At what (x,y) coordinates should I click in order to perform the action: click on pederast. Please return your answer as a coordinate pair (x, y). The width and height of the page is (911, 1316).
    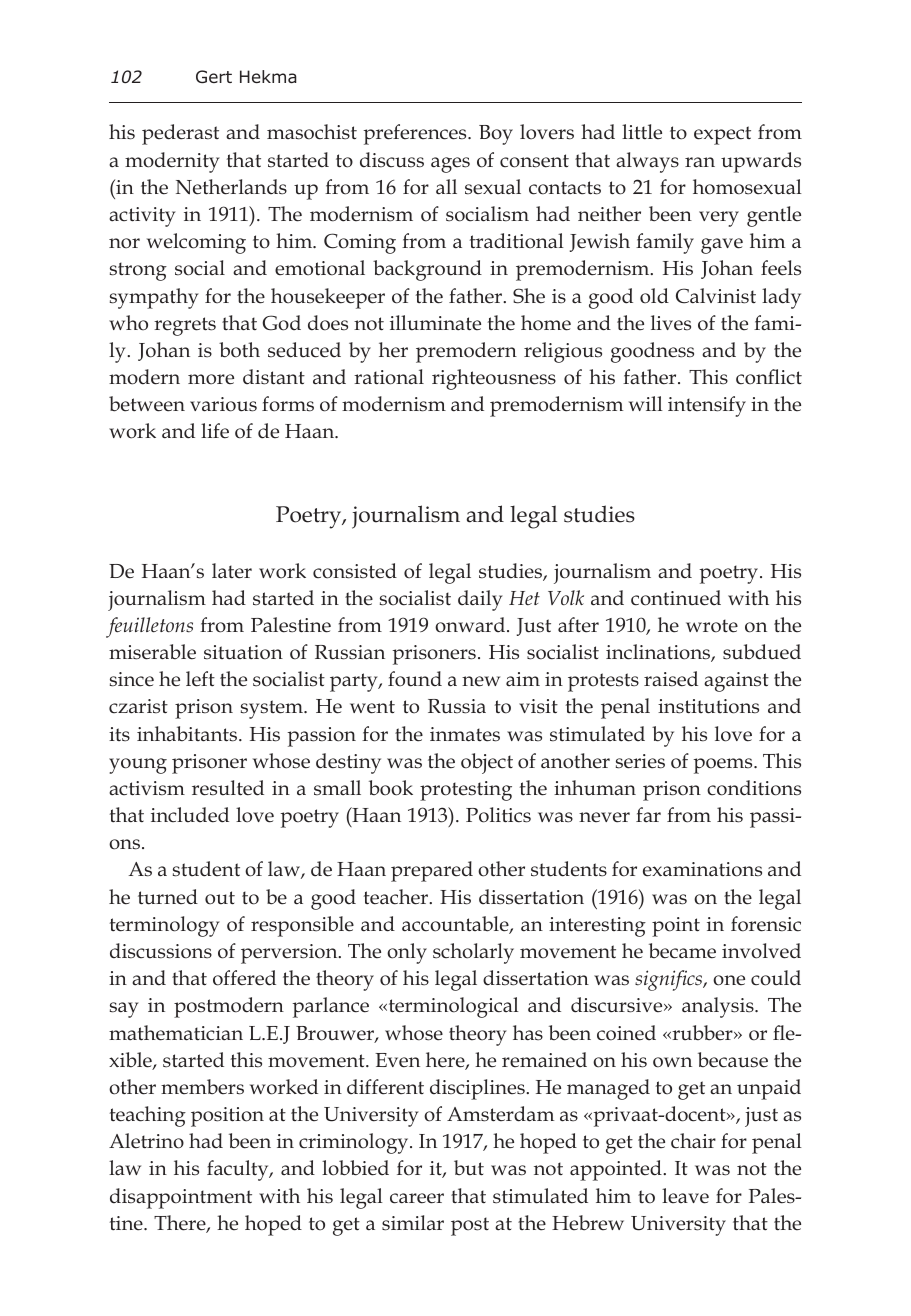
    Looking at the image, I should click on (180, 134).
